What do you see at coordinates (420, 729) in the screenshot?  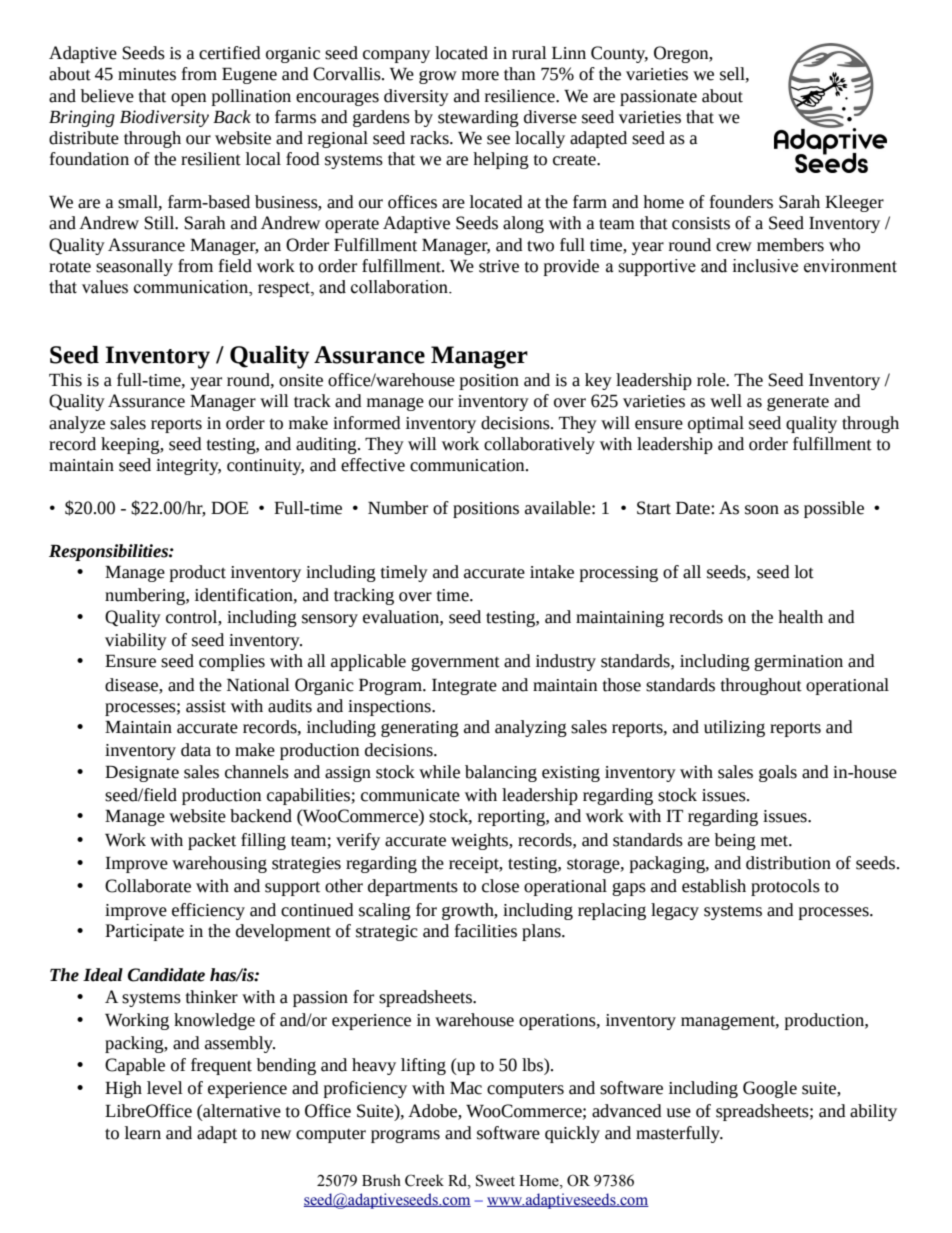 I see `generating` at bounding box center [420, 729].
